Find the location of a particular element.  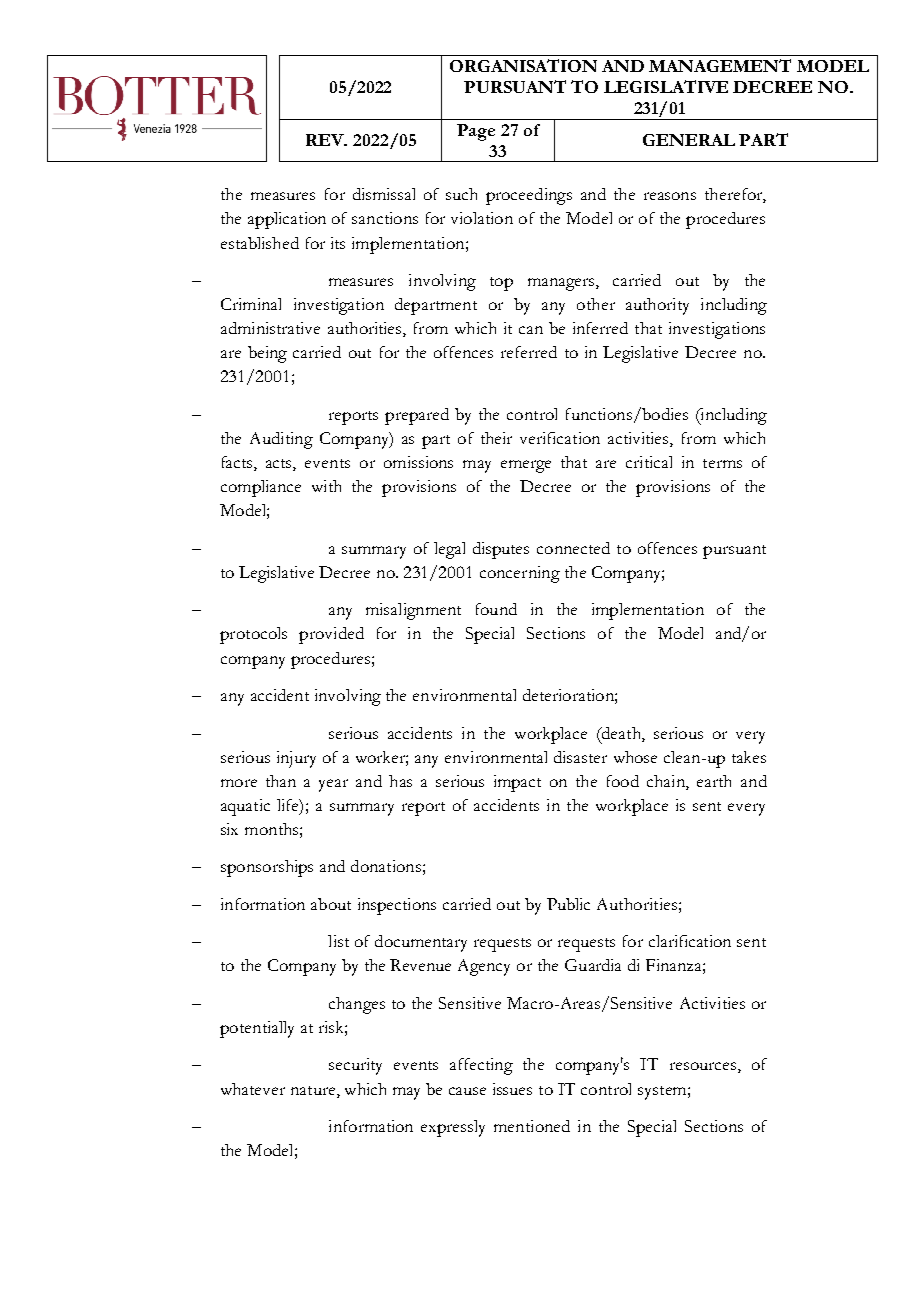

clarification is located at coordinates (690, 941).
